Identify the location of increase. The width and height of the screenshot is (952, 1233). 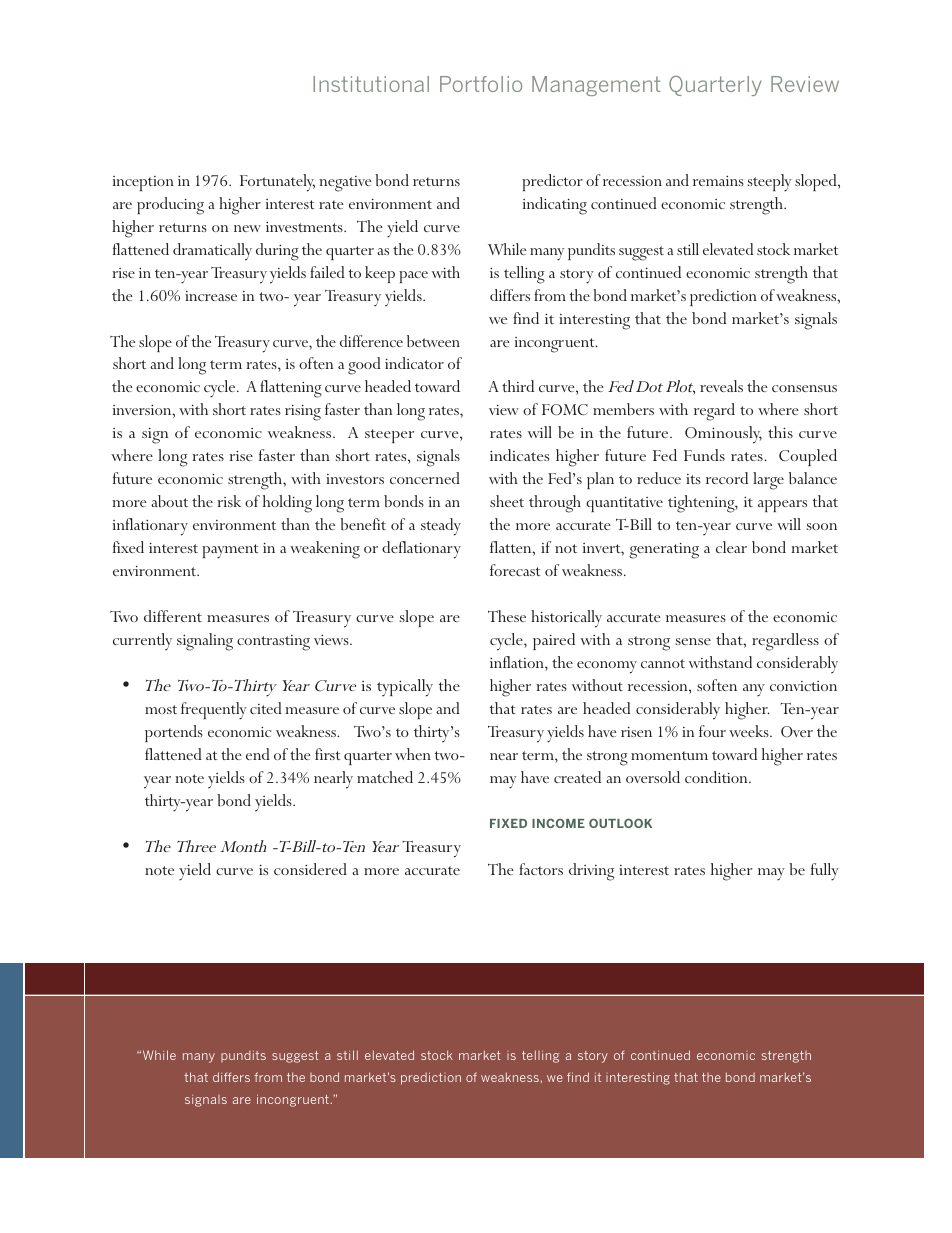
(211, 296).
